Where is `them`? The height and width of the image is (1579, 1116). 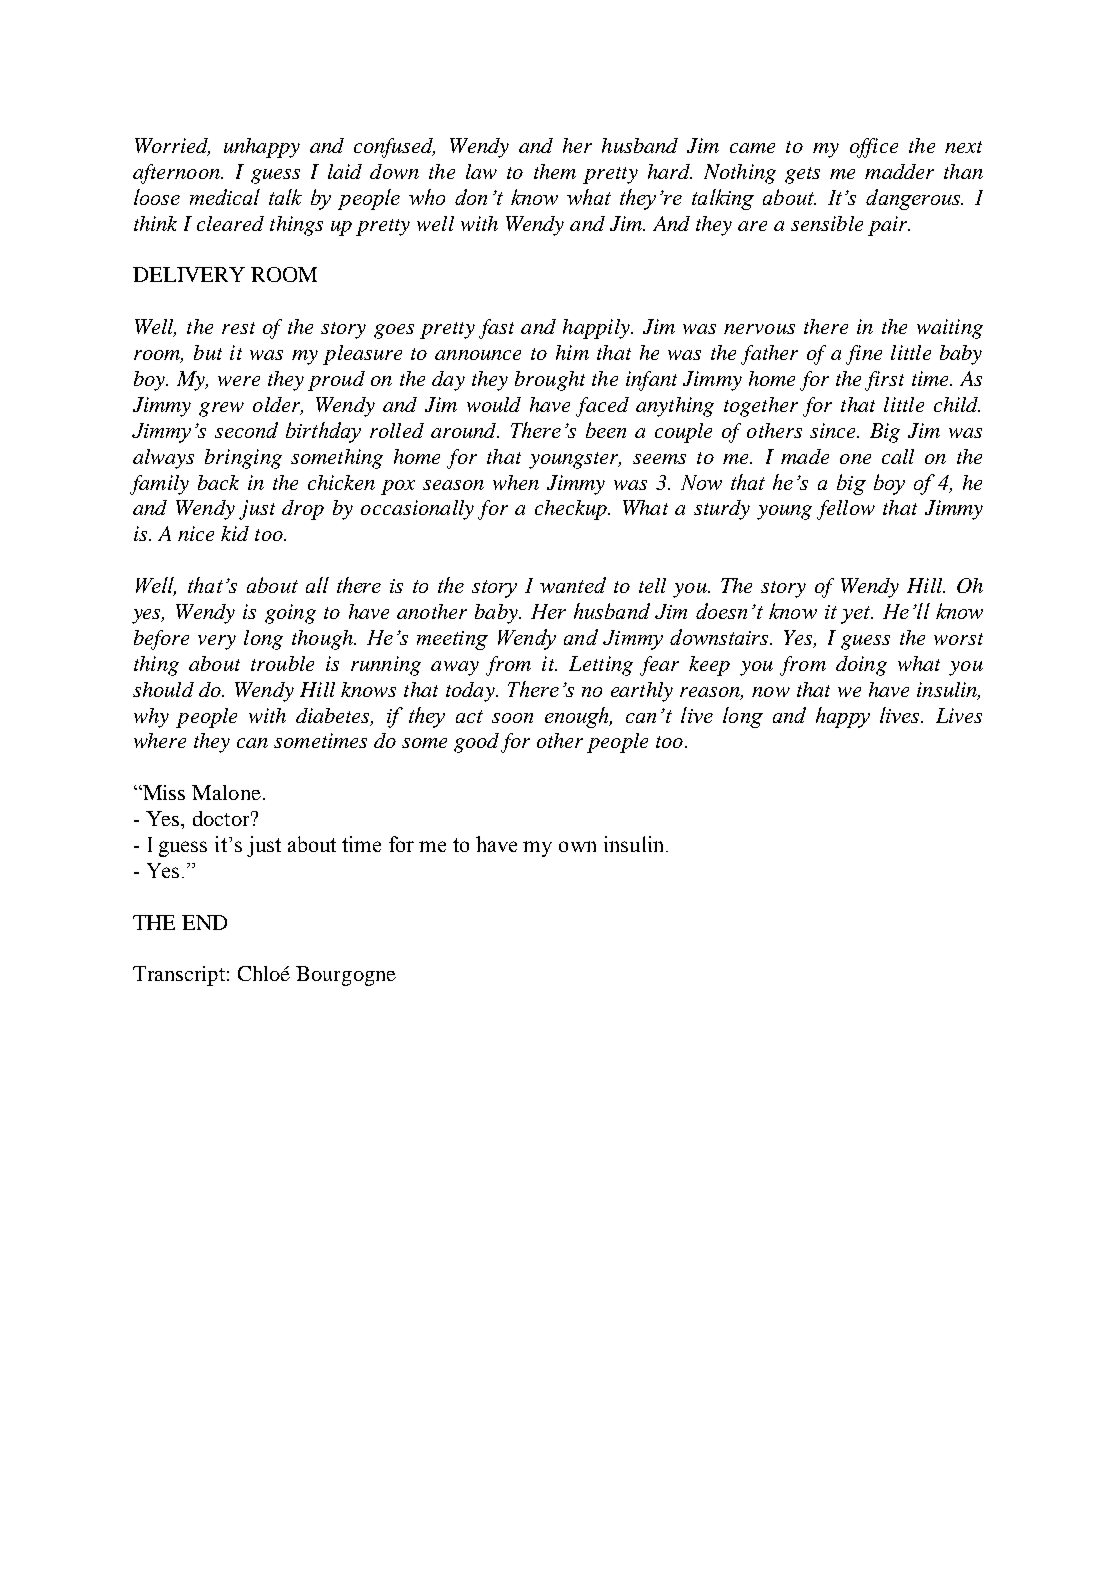 them is located at coordinates (555, 171).
